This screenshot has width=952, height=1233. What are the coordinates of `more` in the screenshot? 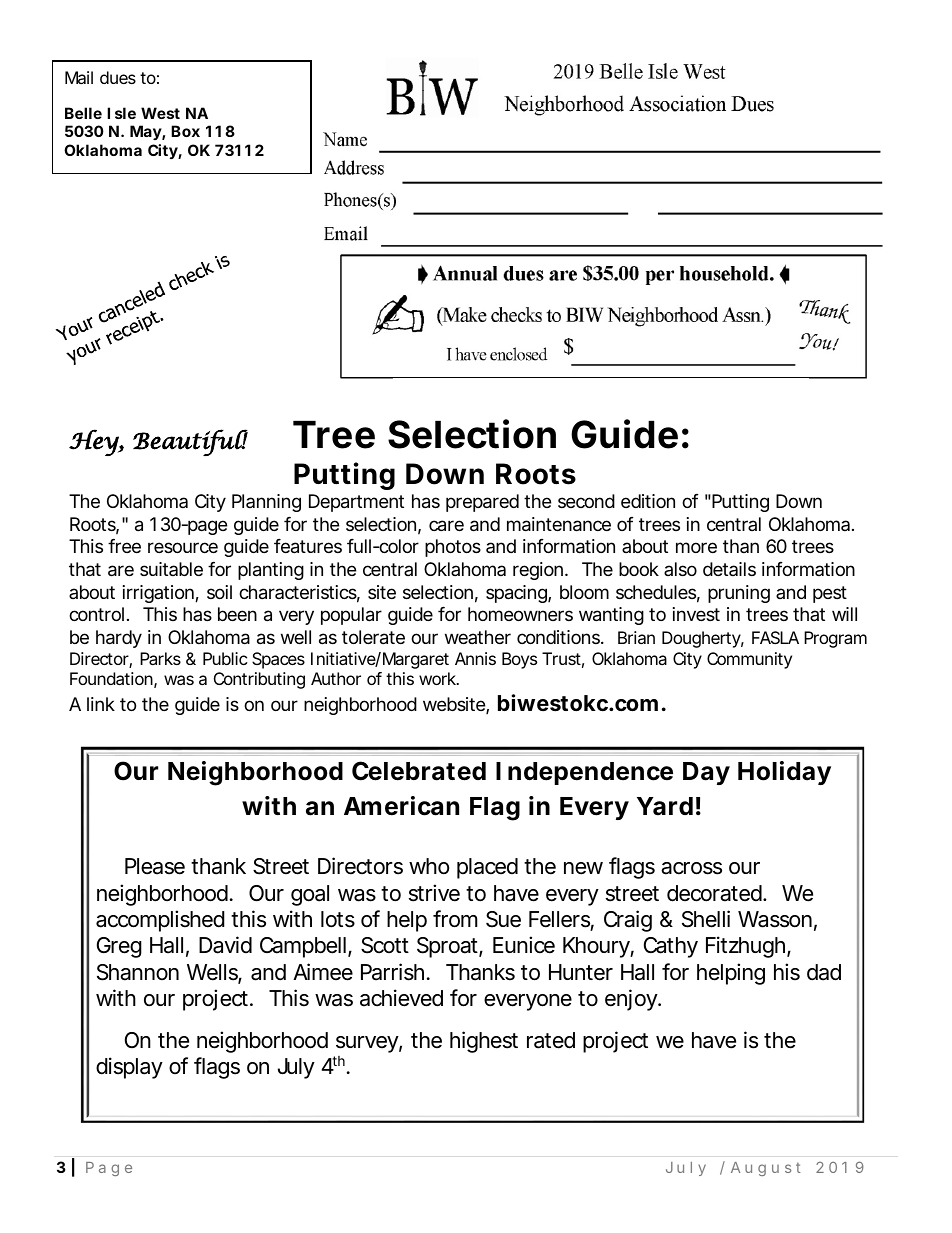 It's located at (696, 547).
